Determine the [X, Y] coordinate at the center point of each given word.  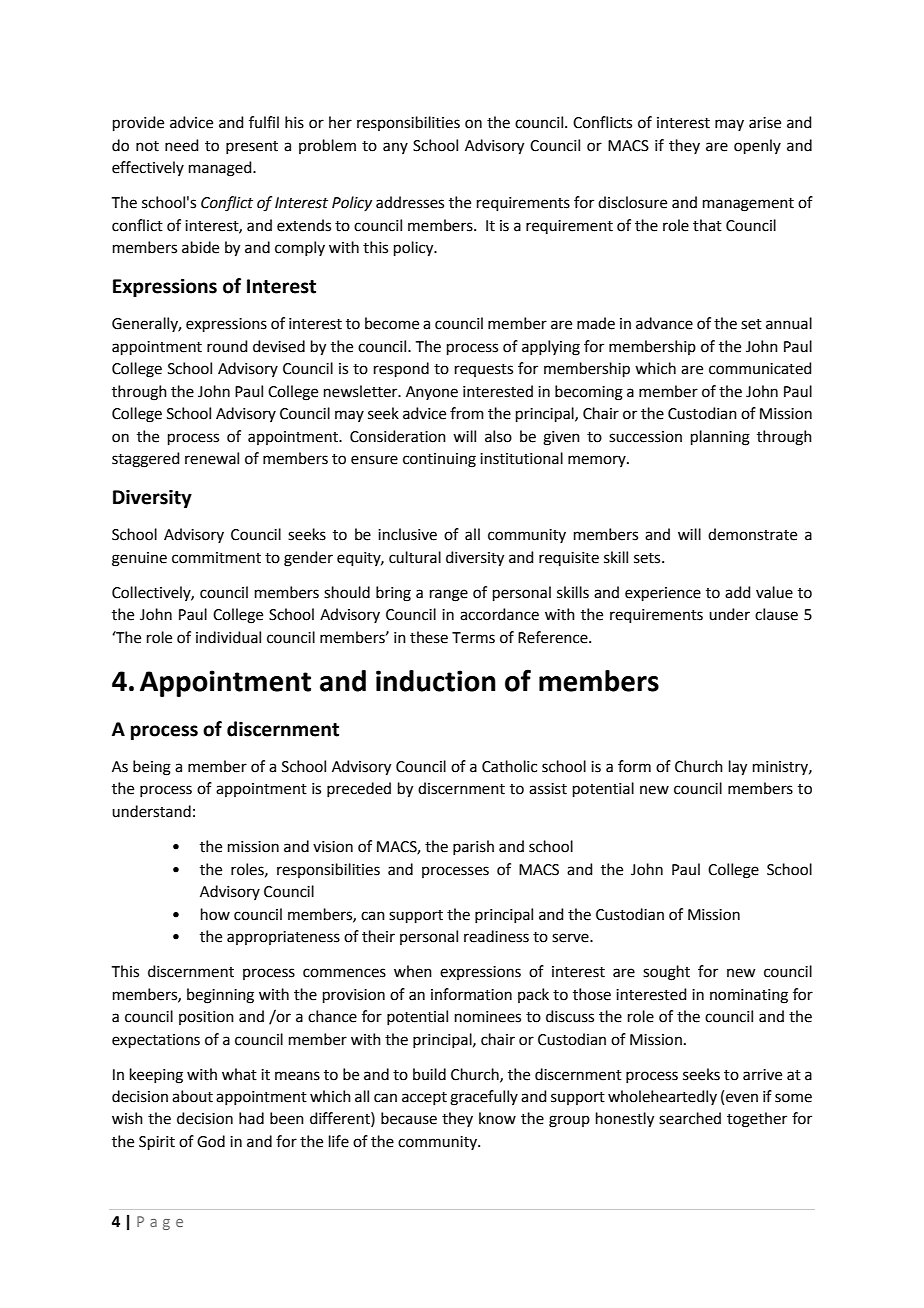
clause [776, 614]
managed [221, 169]
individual [228, 637]
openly [757, 146]
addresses [410, 202]
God [211, 1141]
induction [436, 681]
